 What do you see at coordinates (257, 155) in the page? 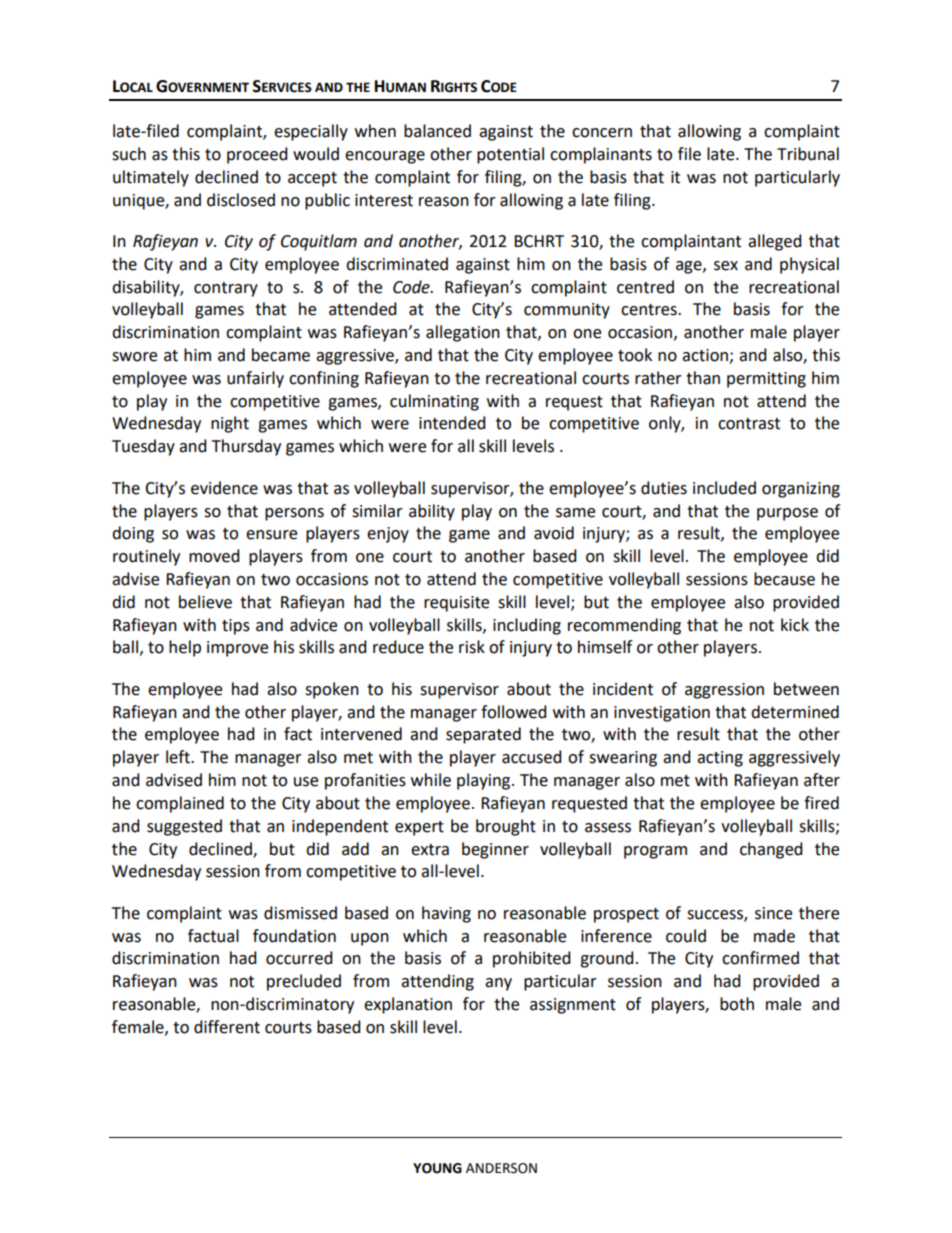
I see `proceed` at bounding box center [257, 155].
